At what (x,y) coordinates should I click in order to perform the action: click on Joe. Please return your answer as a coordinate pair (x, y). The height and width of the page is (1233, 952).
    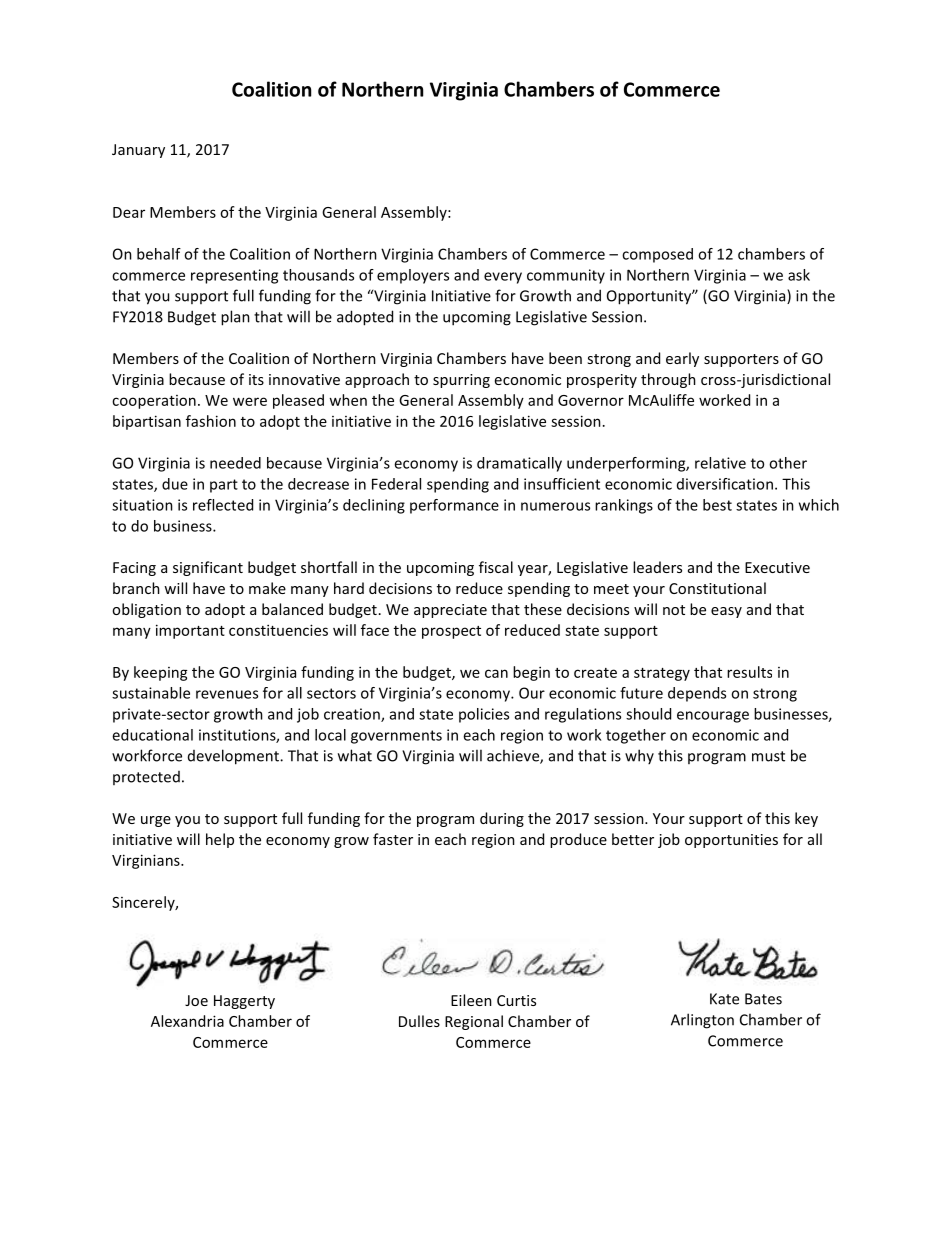
    Looking at the image, I should click on (196, 1000).
